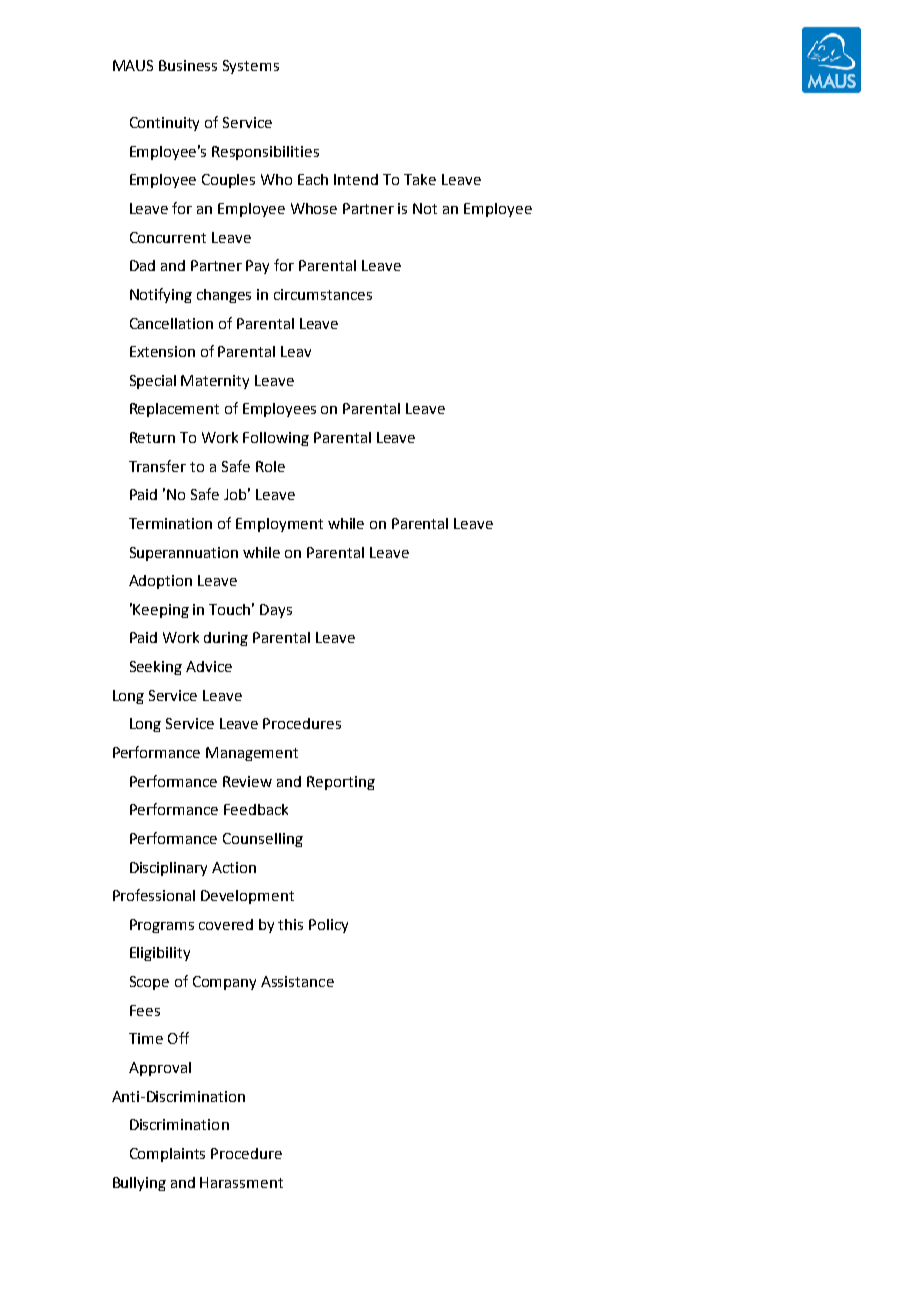  I want to click on this, so click(290, 924).
